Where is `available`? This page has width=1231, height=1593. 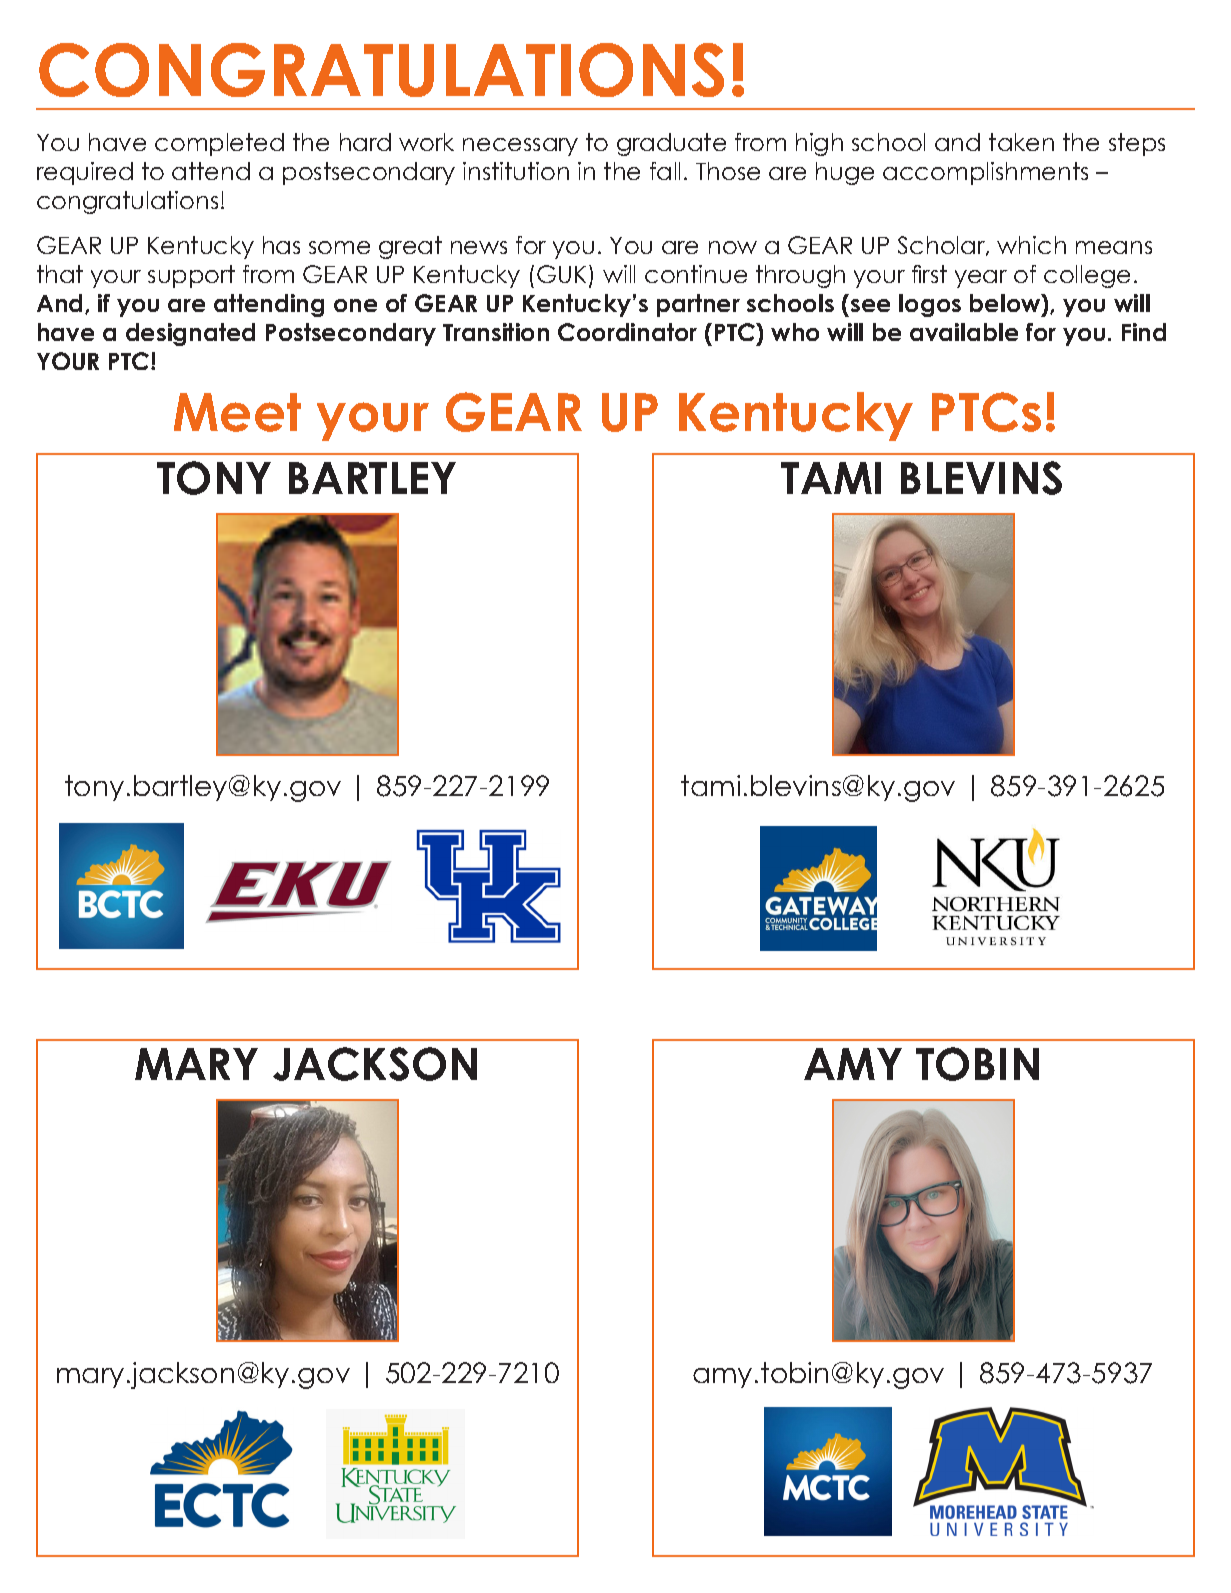 available is located at coordinates (964, 332).
